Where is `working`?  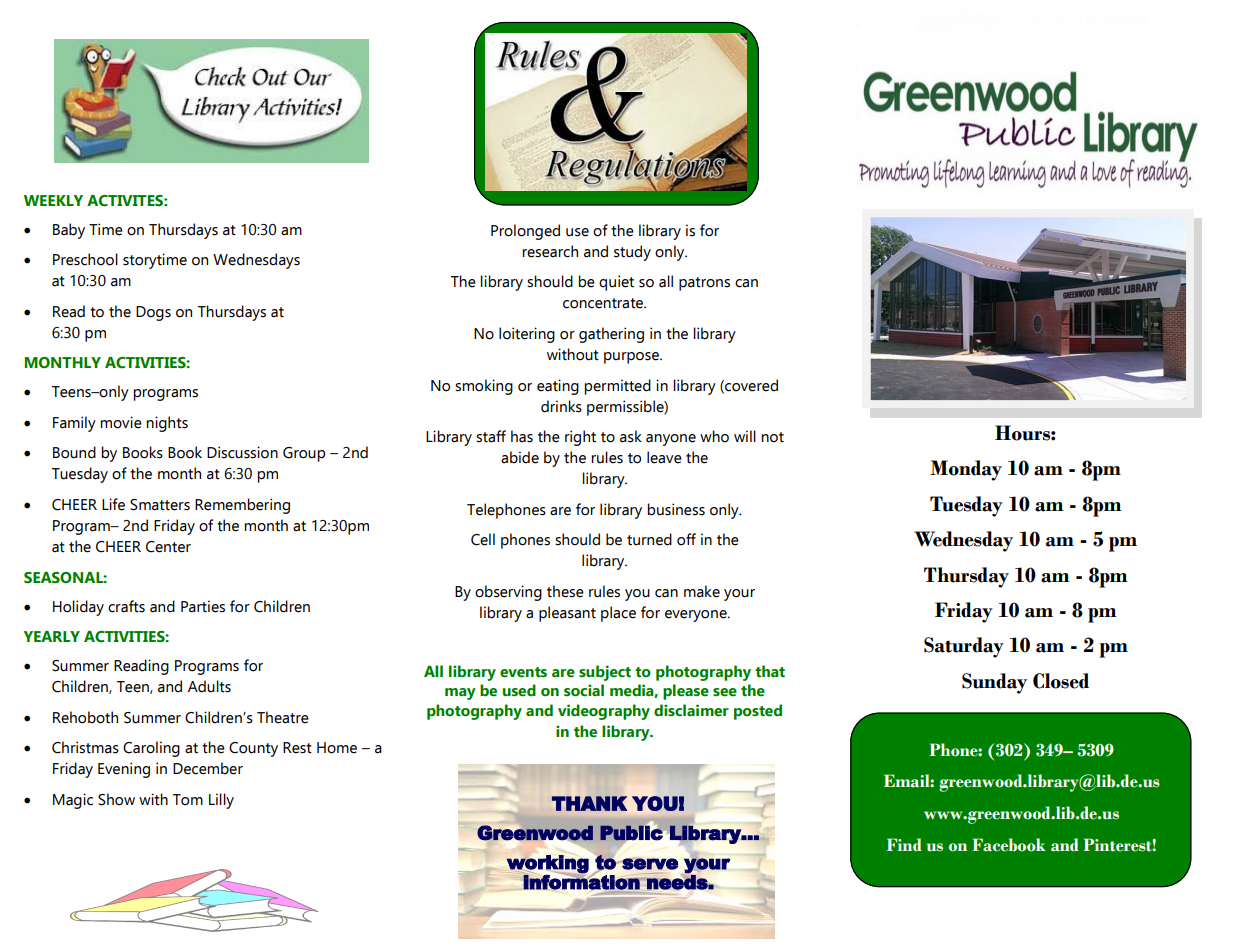
working is located at coordinates (548, 864).
